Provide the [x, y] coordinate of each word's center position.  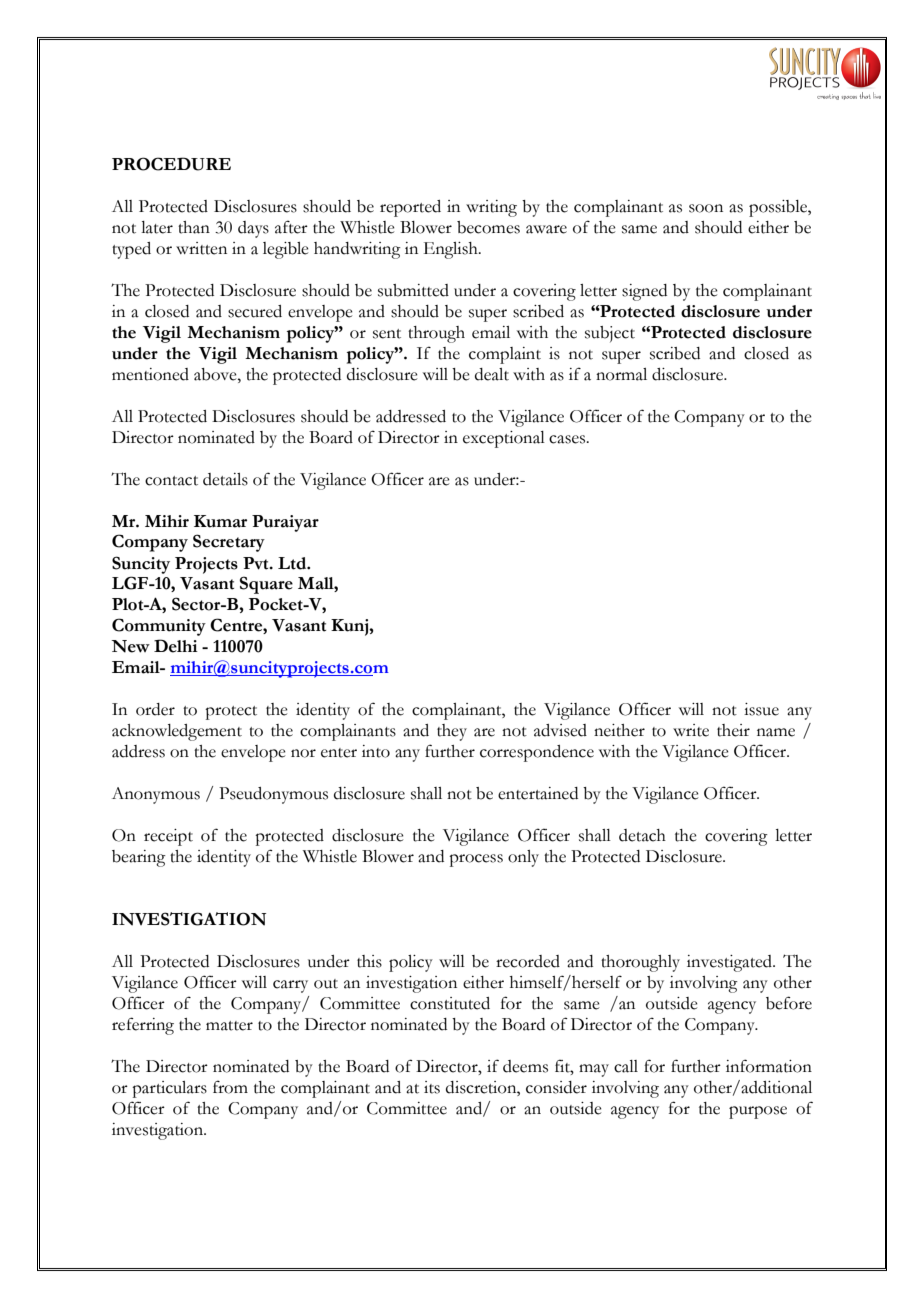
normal [621, 374]
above [216, 374]
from [230, 1087]
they [452, 732]
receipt [168, 837]
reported [410, 208]
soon [706, 208]
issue [761, 709]
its [432, 1087]
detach [642, 835]
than [194, 227]
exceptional [504, 439]
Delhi [176, 646]
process [476, 860]
